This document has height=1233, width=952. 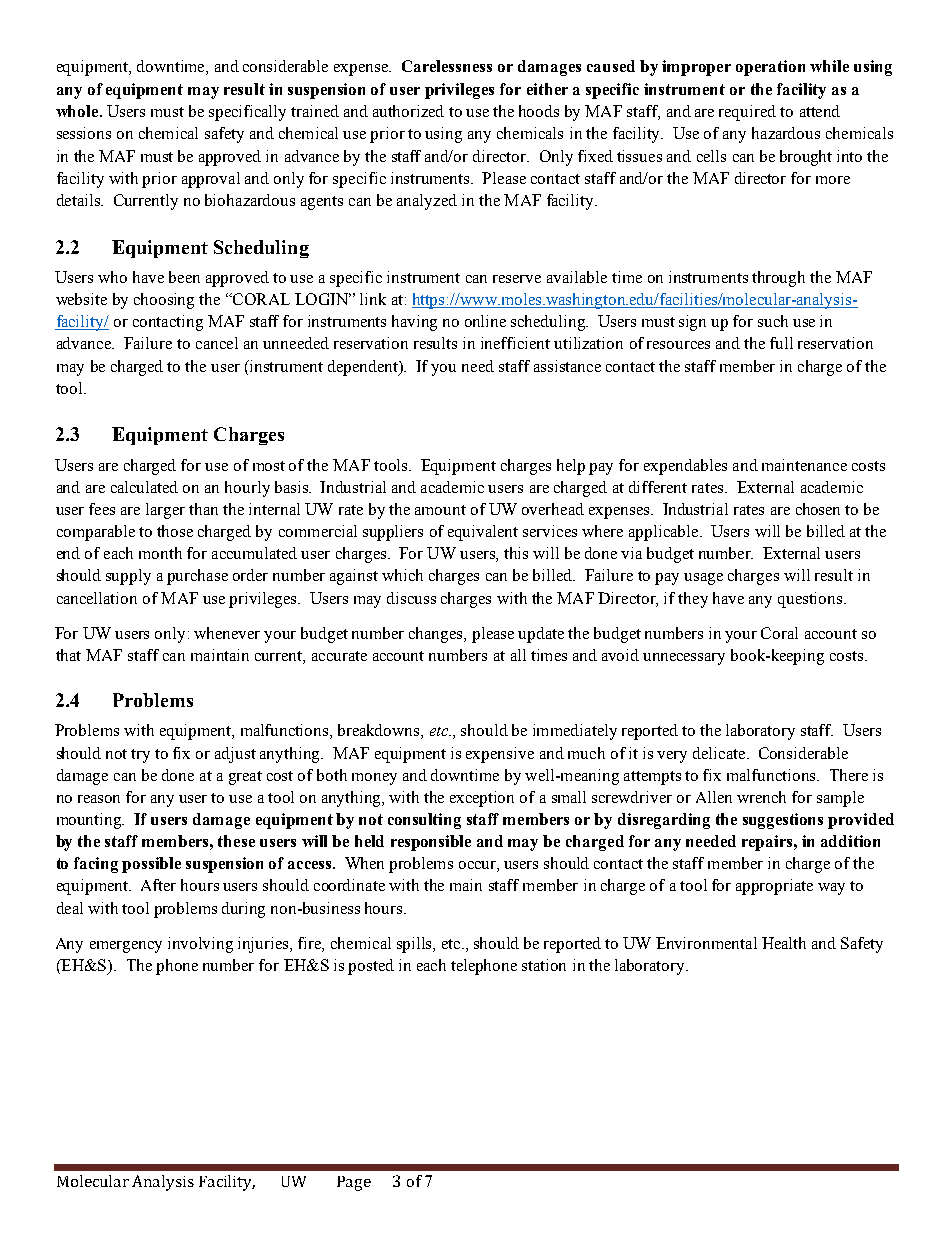 I want to click on whole, so click(x=78, y=111).
